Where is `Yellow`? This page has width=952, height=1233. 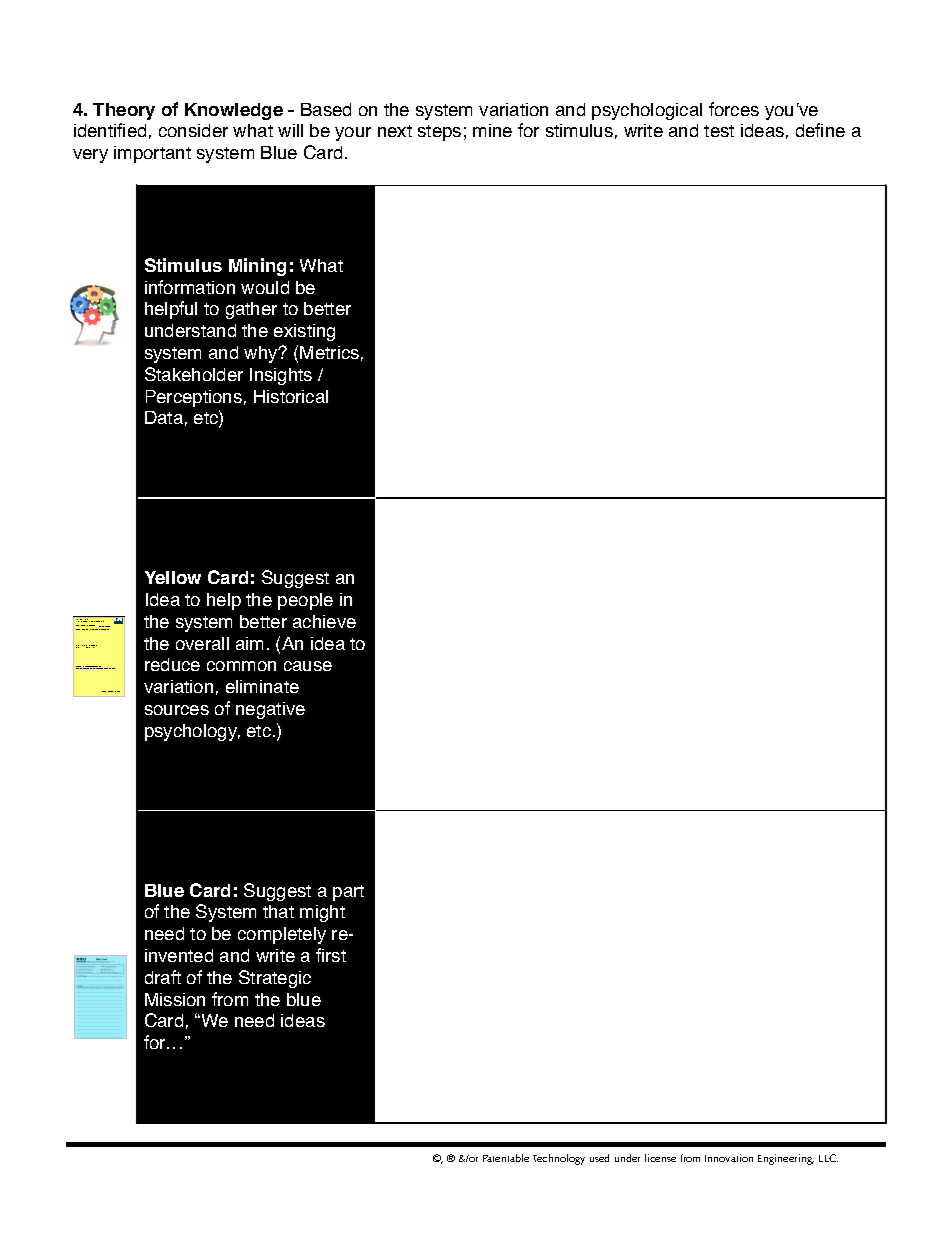 Yellow is located at coordinates (173, 577).
